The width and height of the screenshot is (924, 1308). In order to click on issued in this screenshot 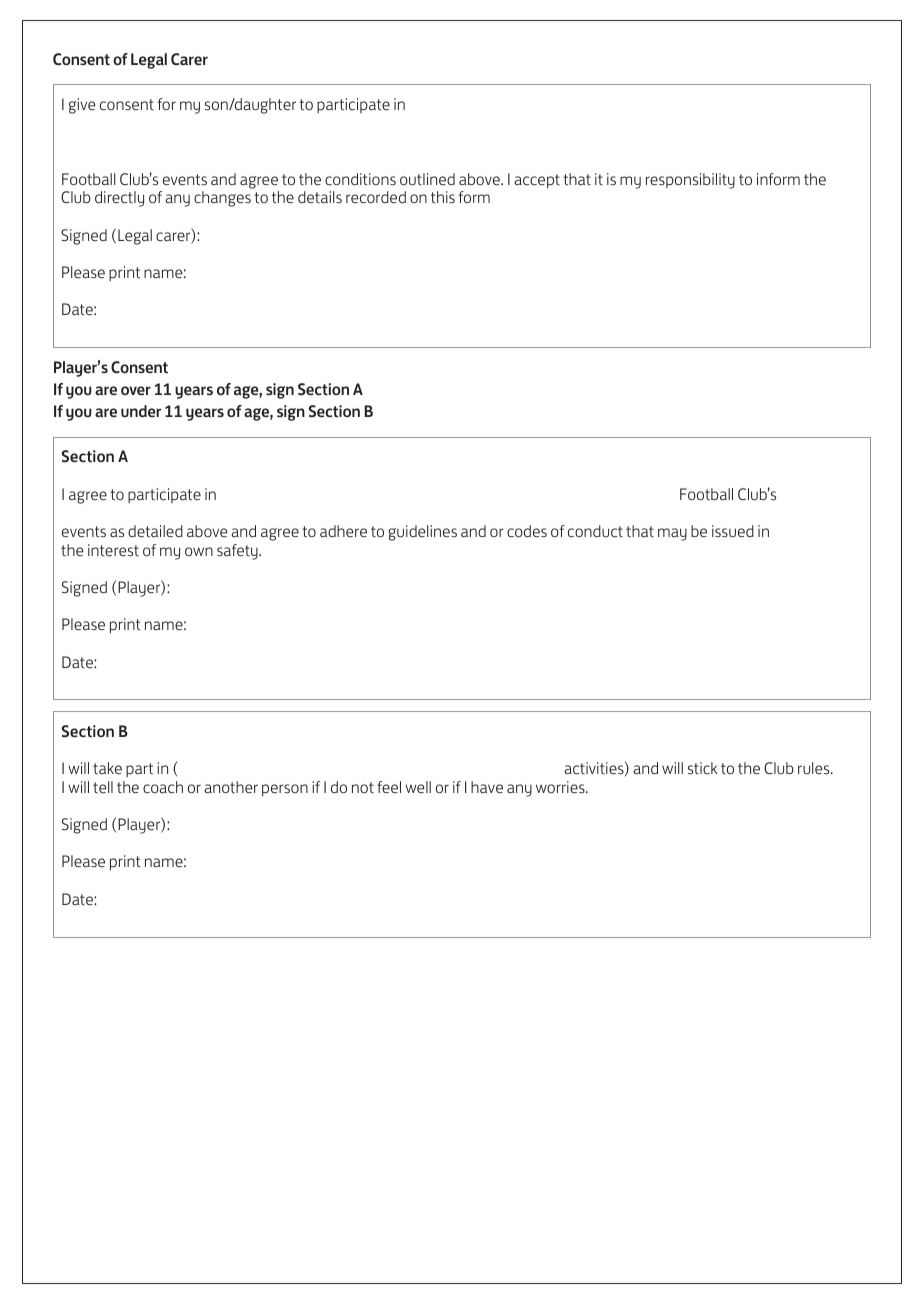, I will do `click(733, 531)`.
